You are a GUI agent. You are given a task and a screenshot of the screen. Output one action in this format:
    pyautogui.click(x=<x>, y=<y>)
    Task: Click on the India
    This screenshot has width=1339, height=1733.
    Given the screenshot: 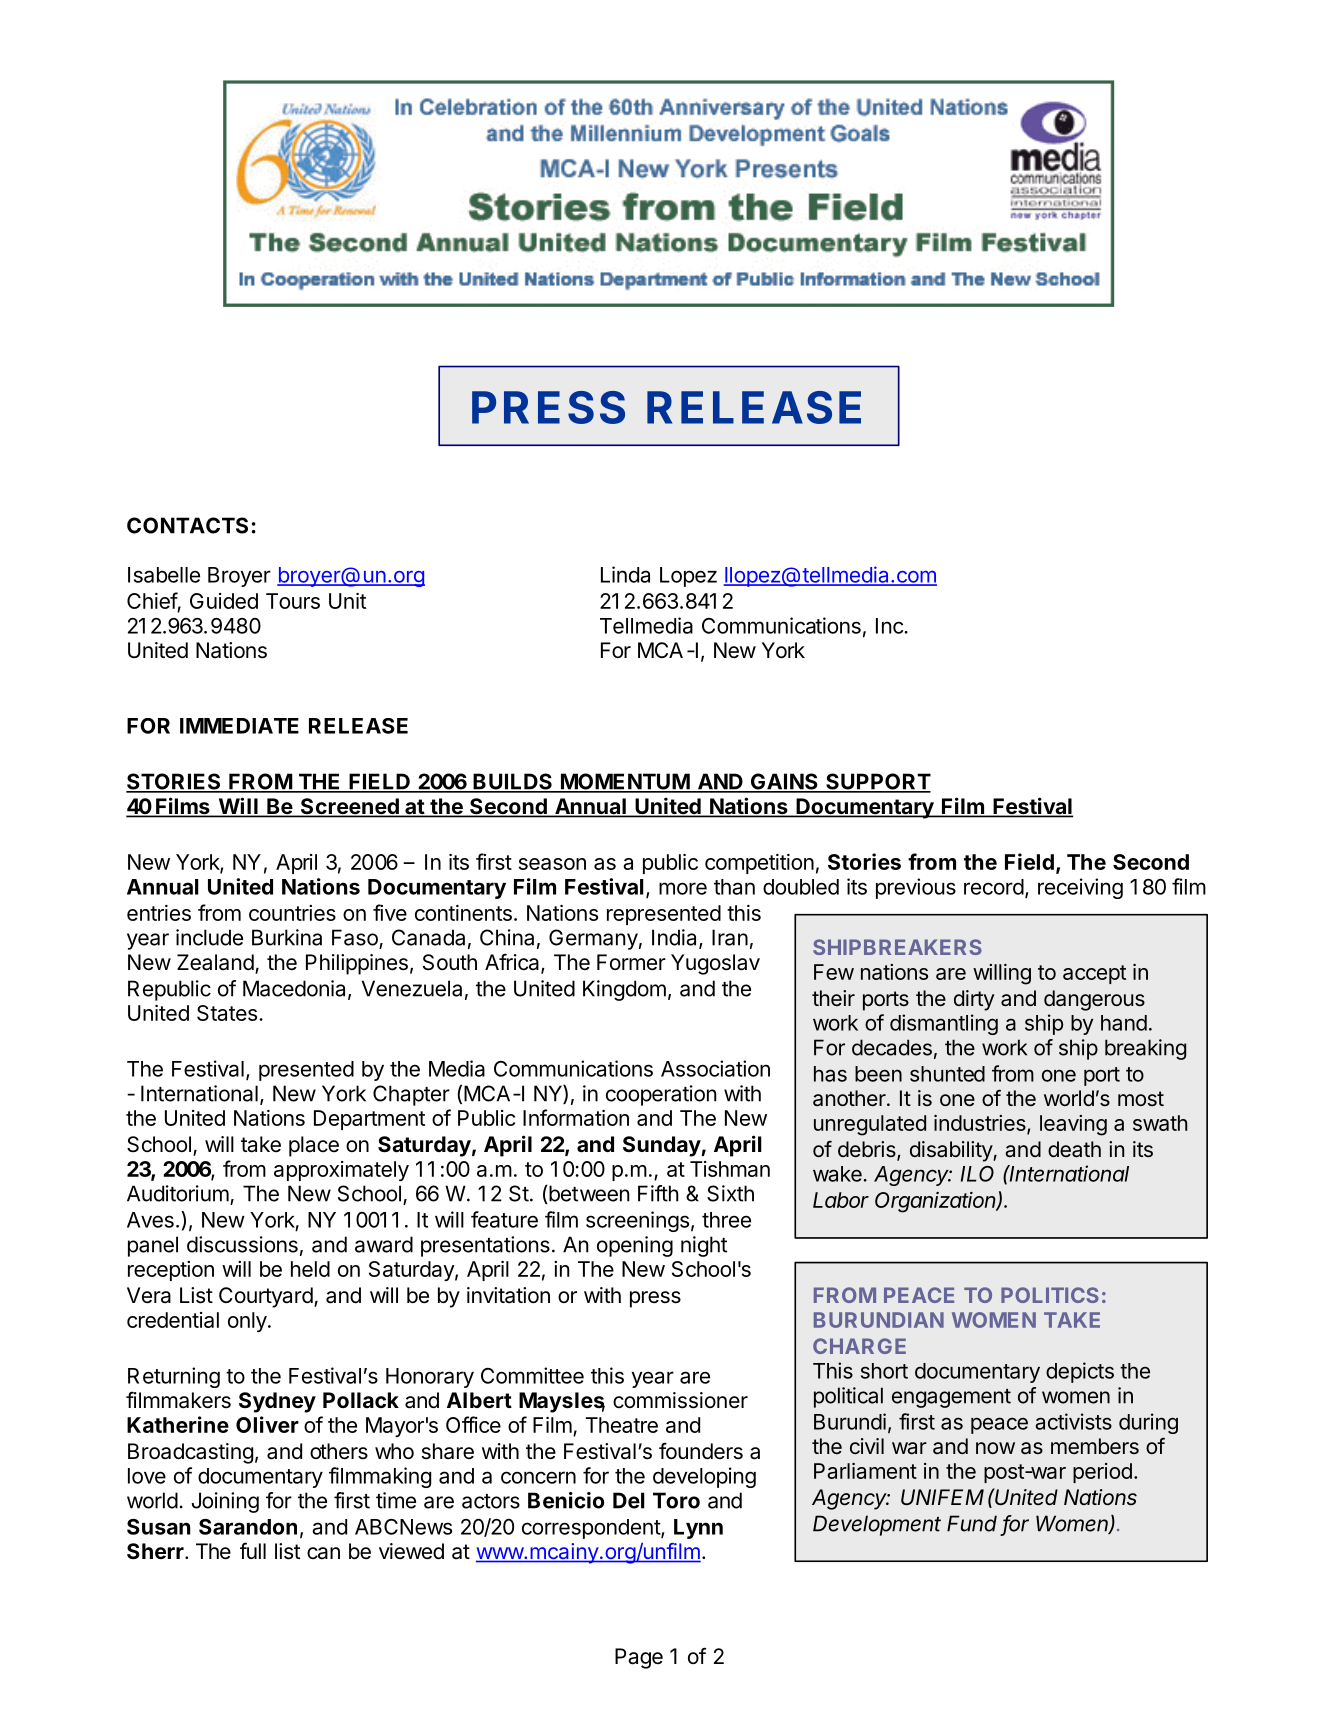 What is the action you would take?
    pyautogui.click(x=676, y=938)
